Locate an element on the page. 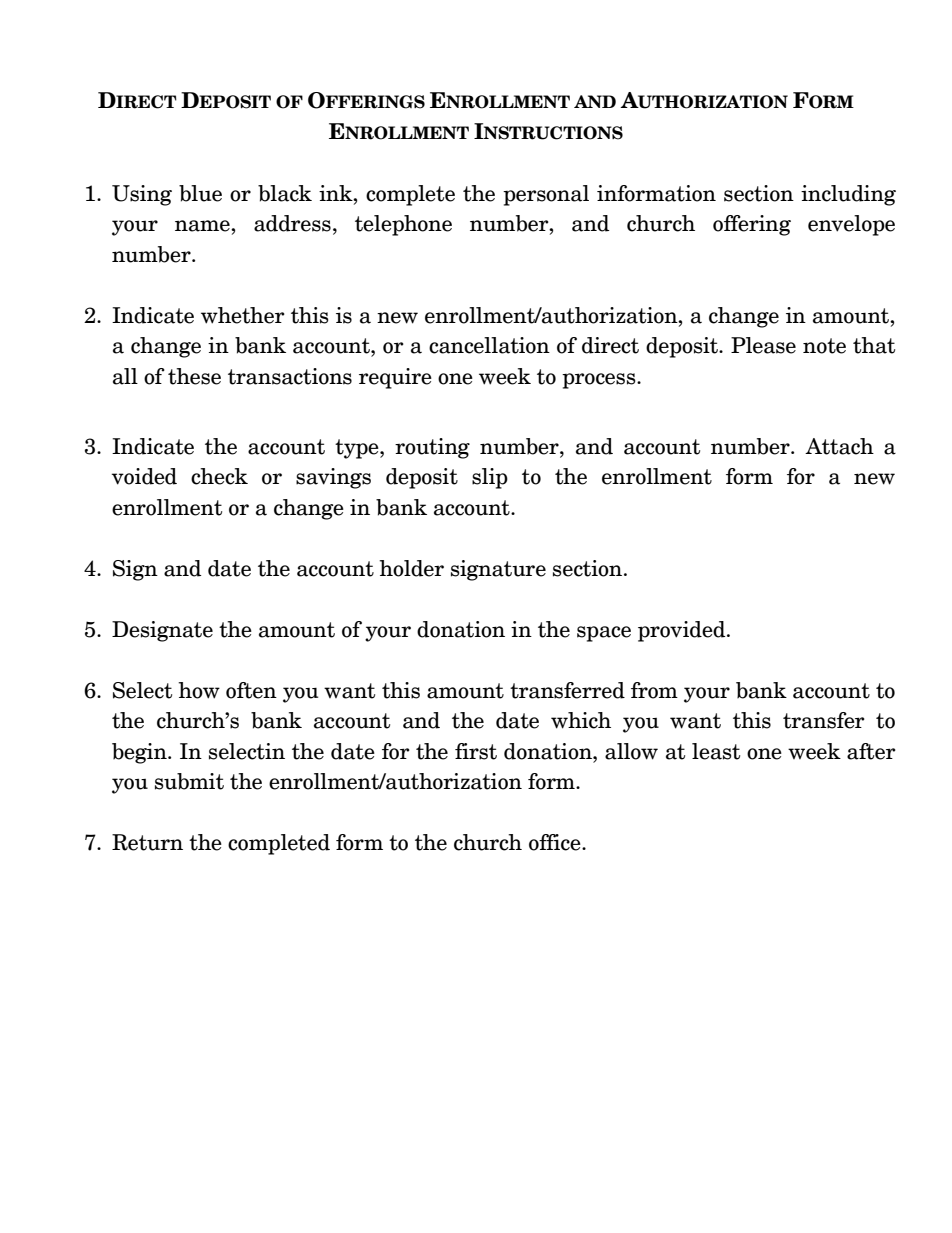  name is located at coordinates (203, 226).
